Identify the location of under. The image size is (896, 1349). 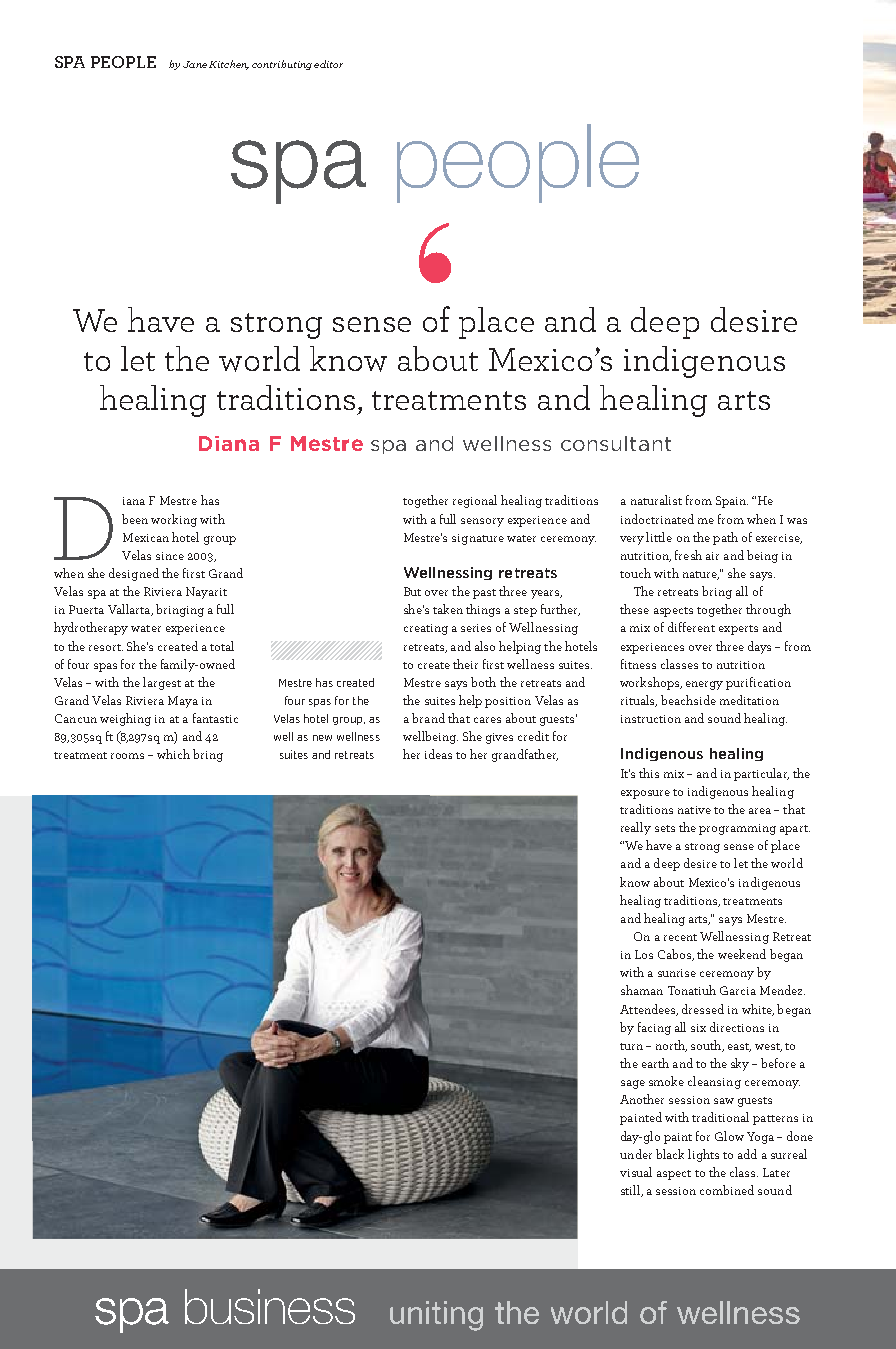
(636, 1154).
